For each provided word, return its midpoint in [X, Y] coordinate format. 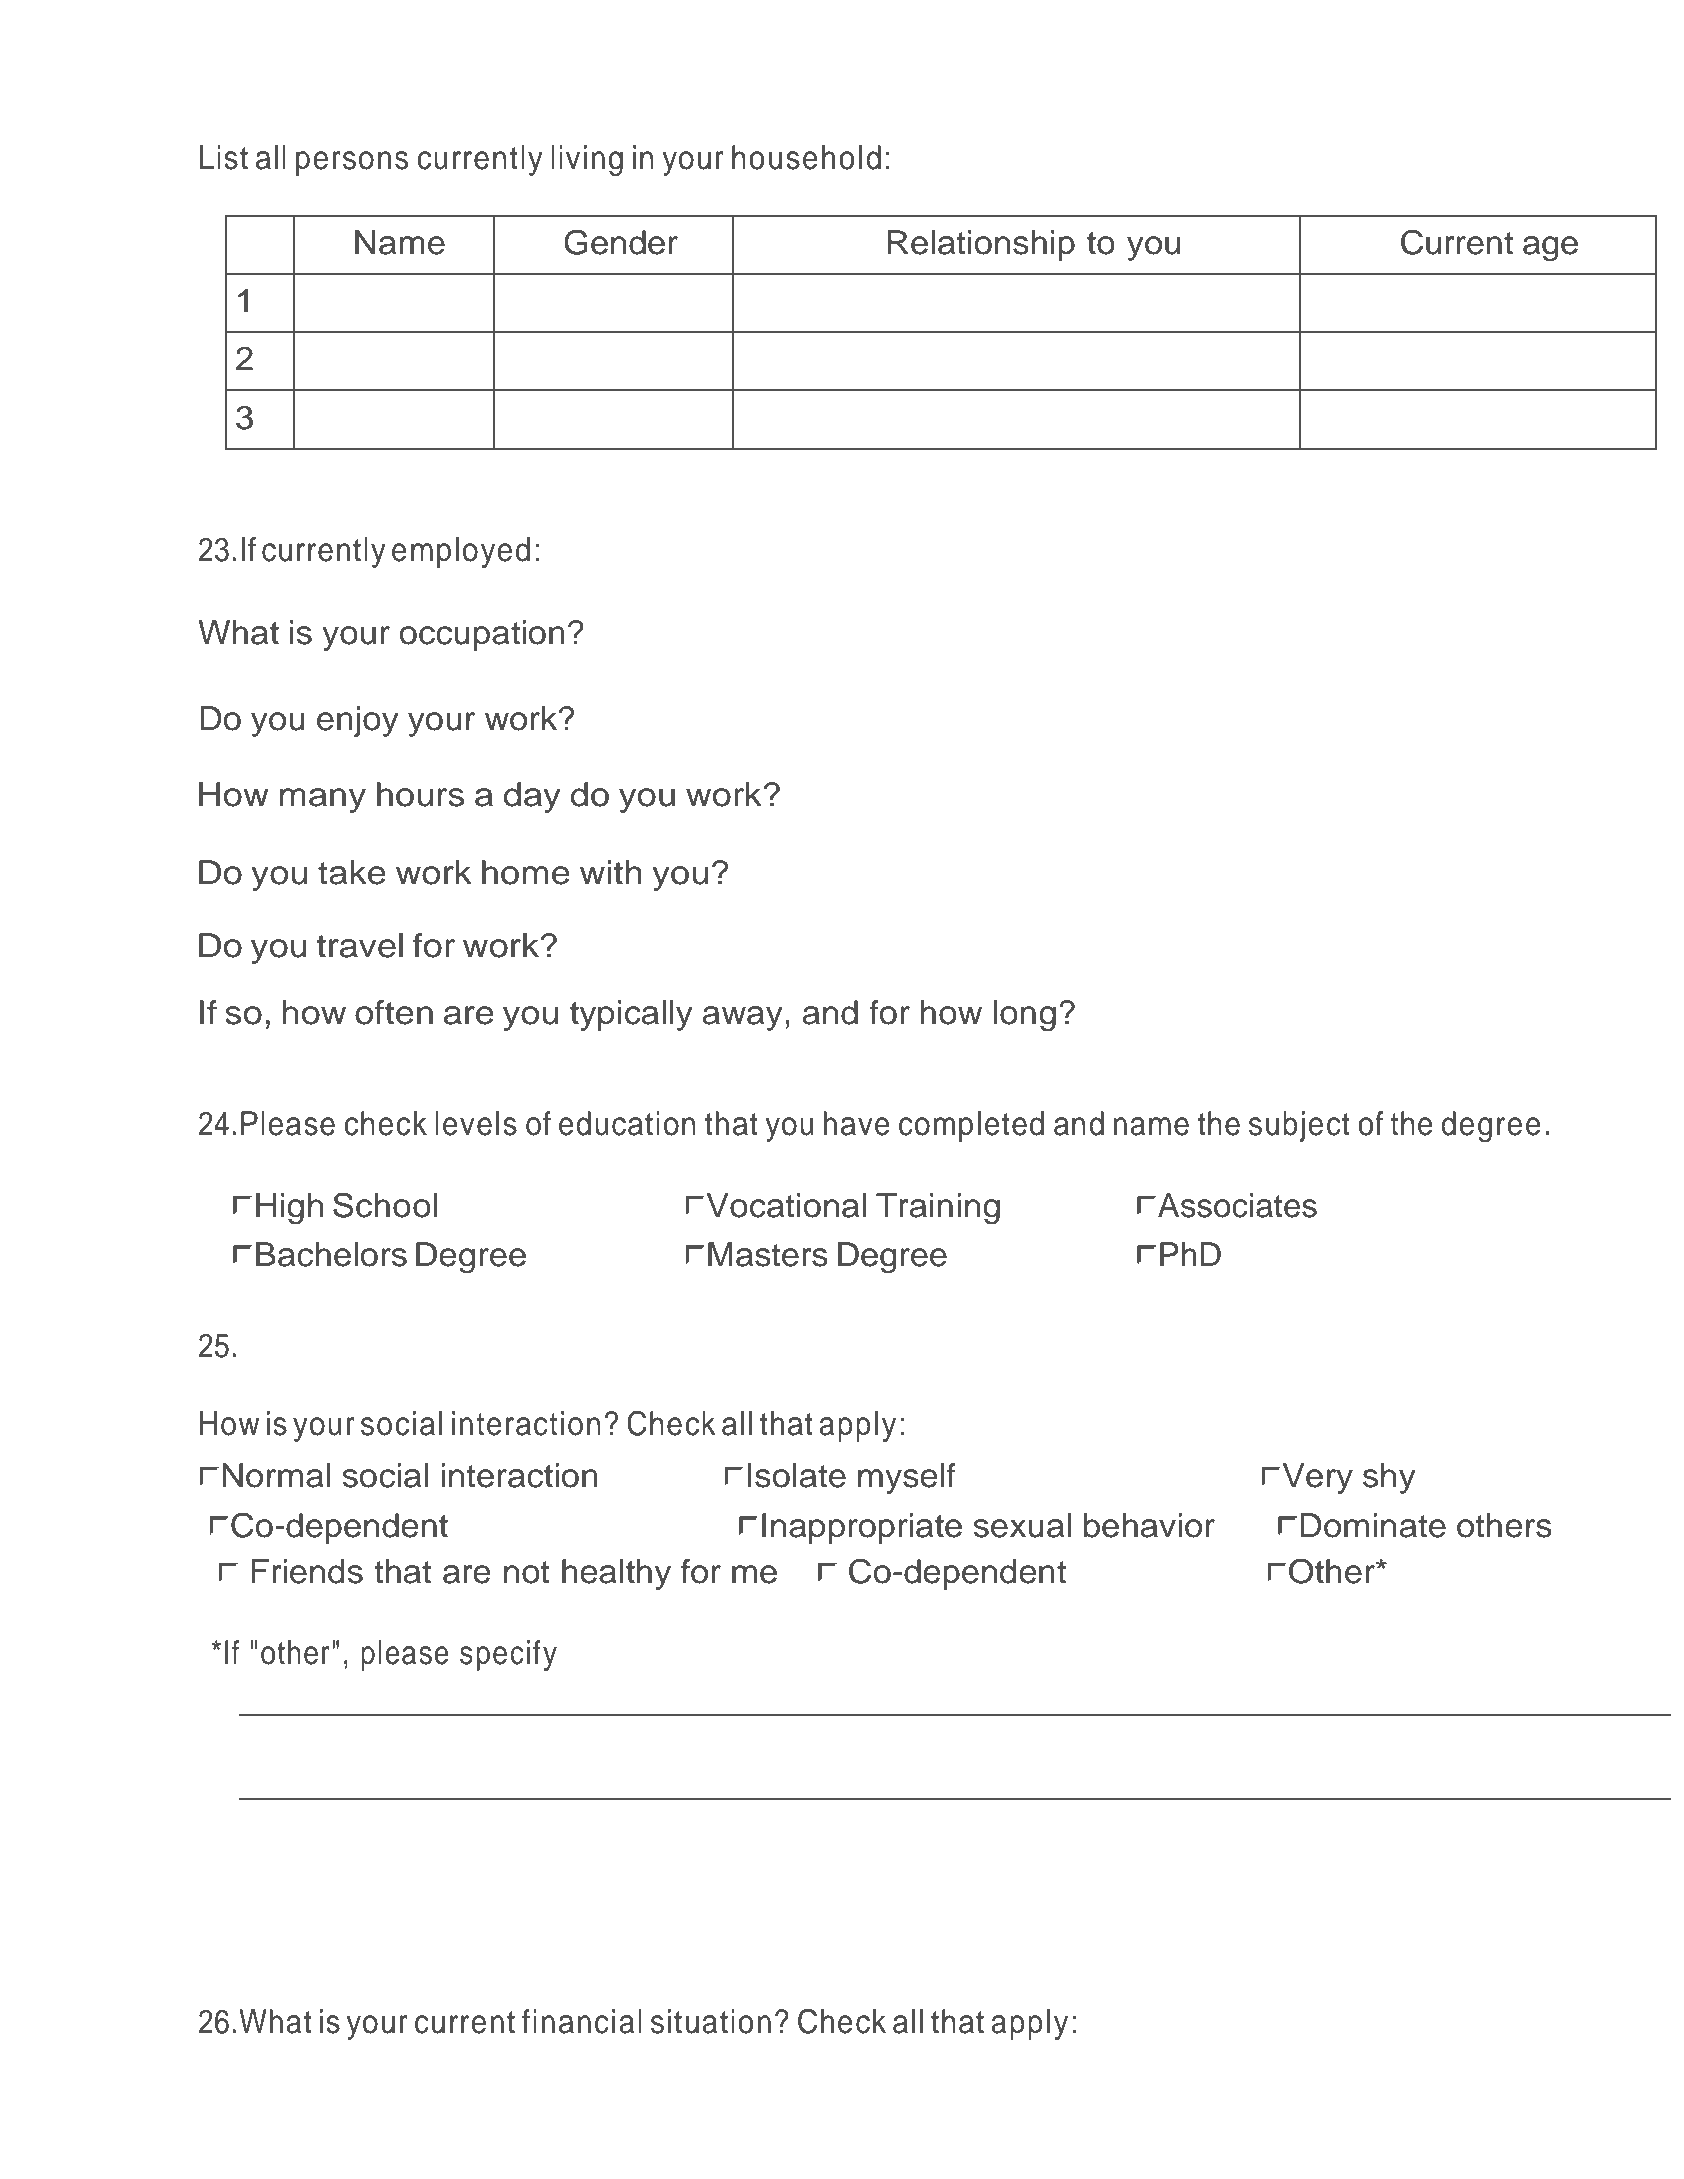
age [1550, 249]
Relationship [981, 245]
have [857, 1123]
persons [352, 163]
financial [582, 2021]
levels [476, 1123]
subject [1299, 1126]
